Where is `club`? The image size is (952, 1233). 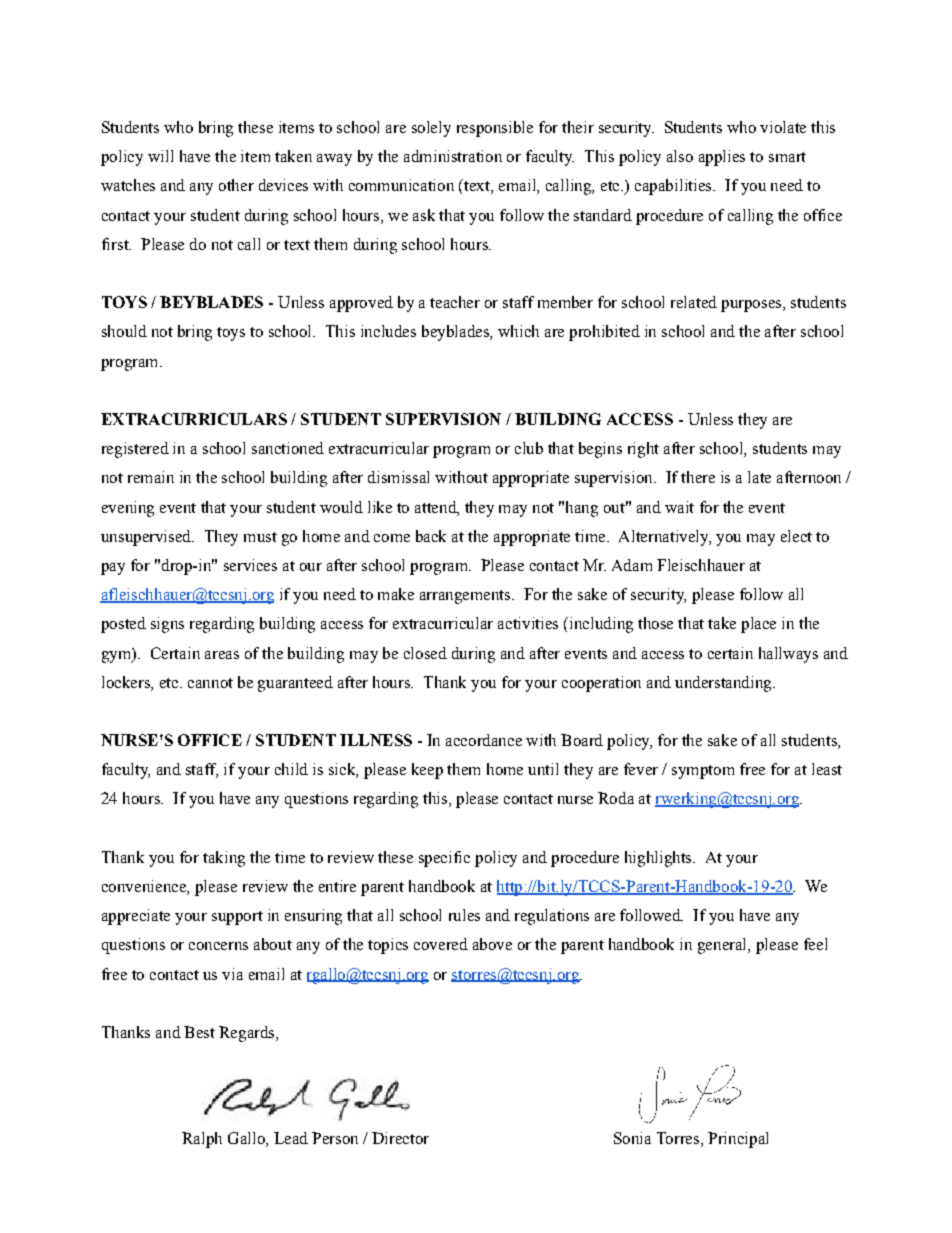 club is located at coordinates (529, 448).
